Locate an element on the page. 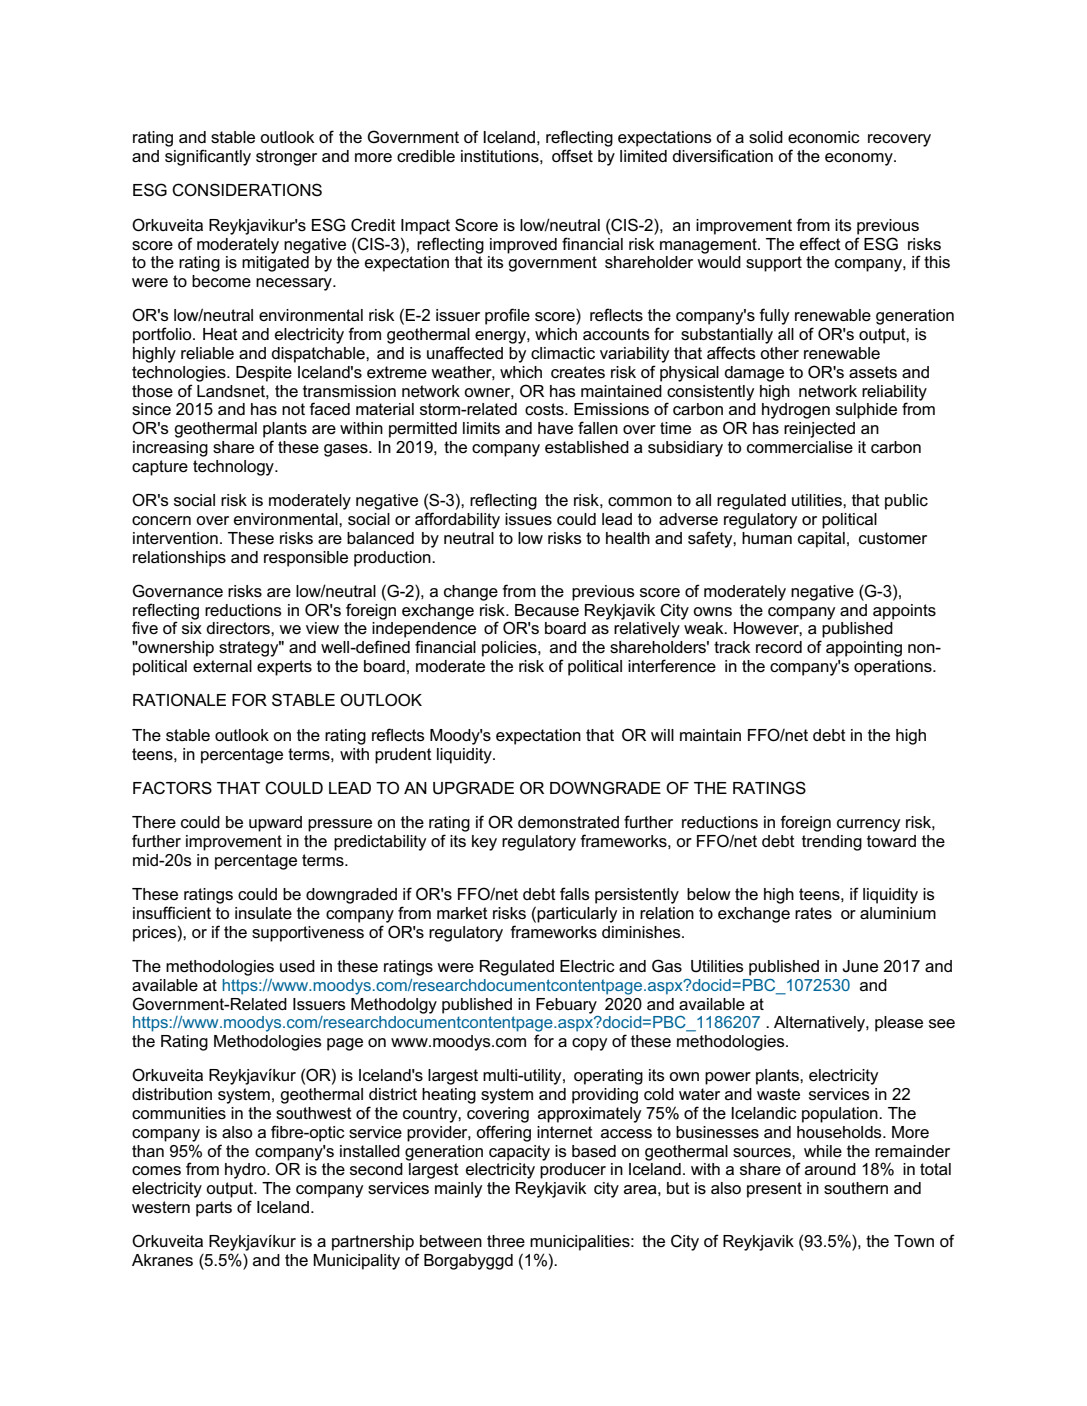 The image size is (1087, 1406). trending is located at coordinates (832, 843).
